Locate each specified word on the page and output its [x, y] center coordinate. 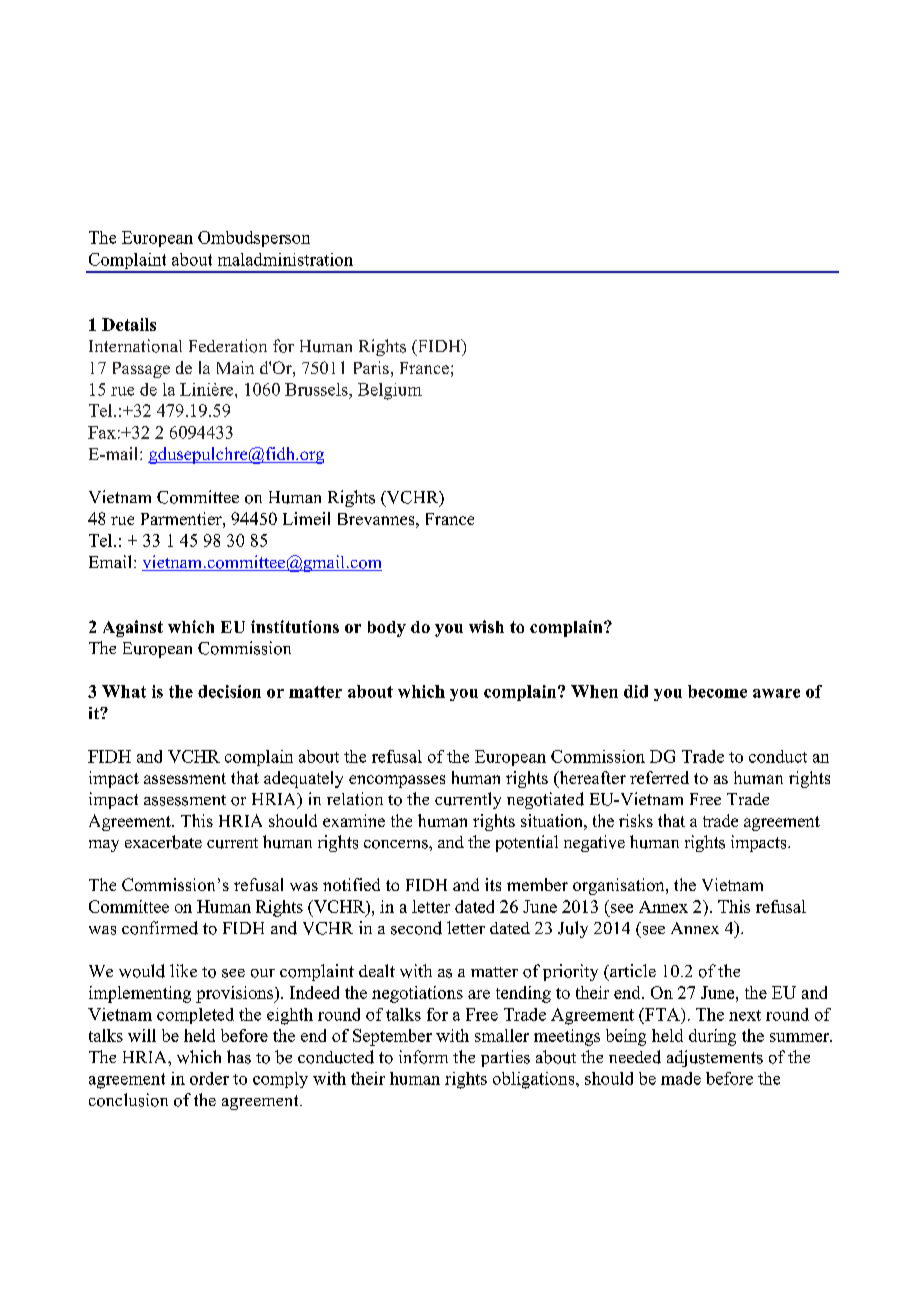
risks [636, 820]
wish [486, 626]
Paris [371, 367]
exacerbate [163, 842]
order [209, 1078]
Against [133, 628]
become [717, 691]
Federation [228, 346]
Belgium [390, 391]
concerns [397, 844]
